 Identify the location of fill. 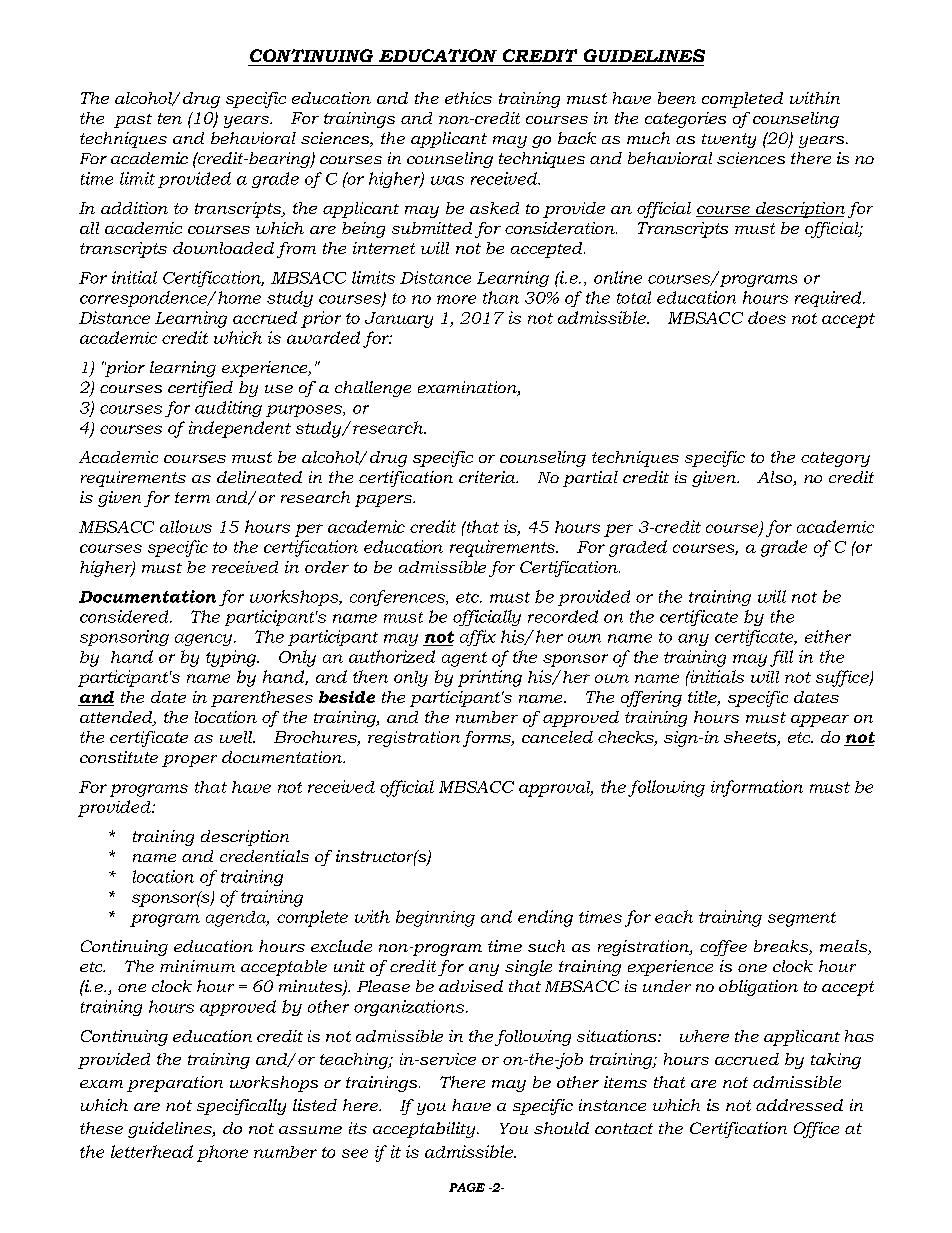
(781, 658).
